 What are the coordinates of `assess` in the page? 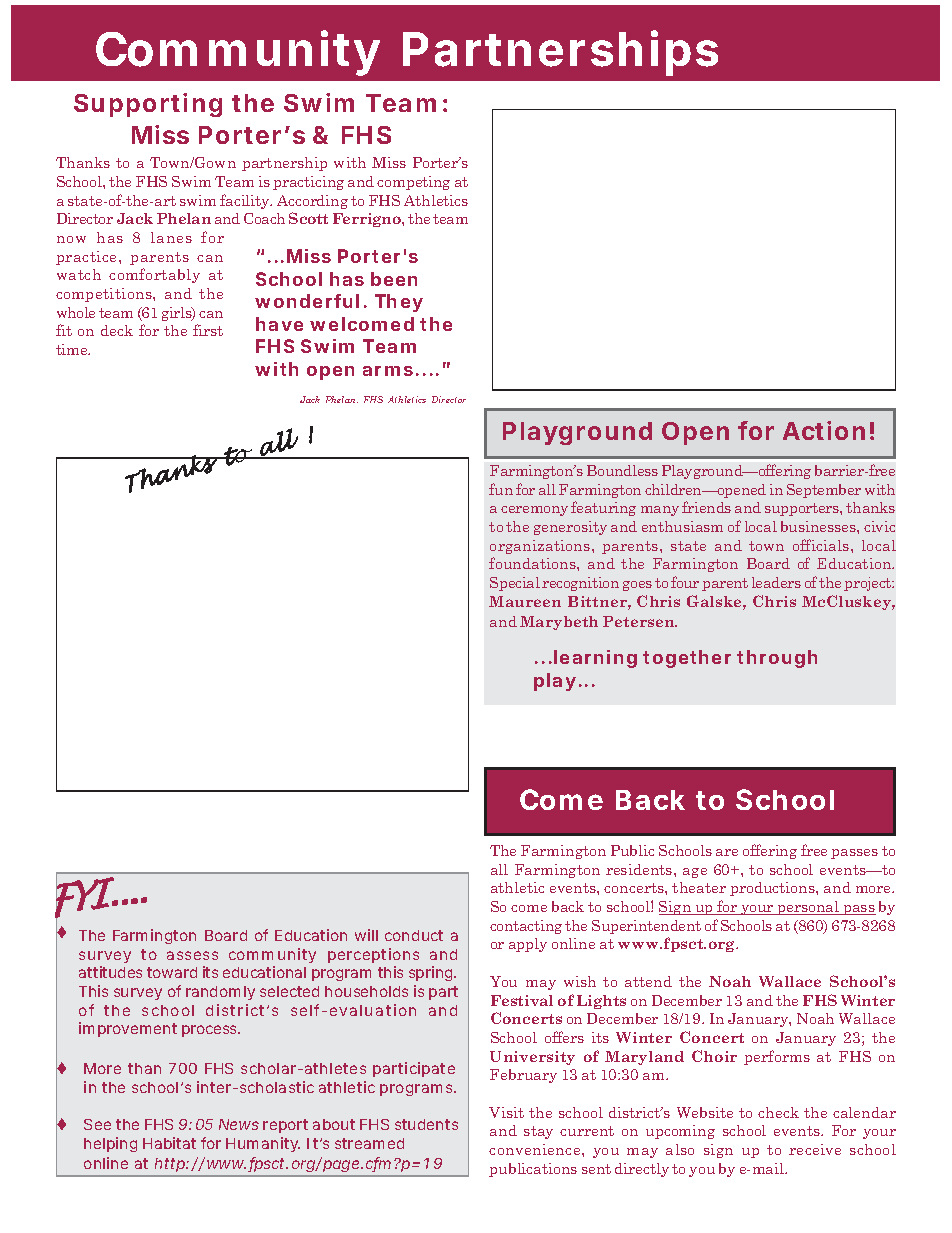 It's located at (192, 955).
